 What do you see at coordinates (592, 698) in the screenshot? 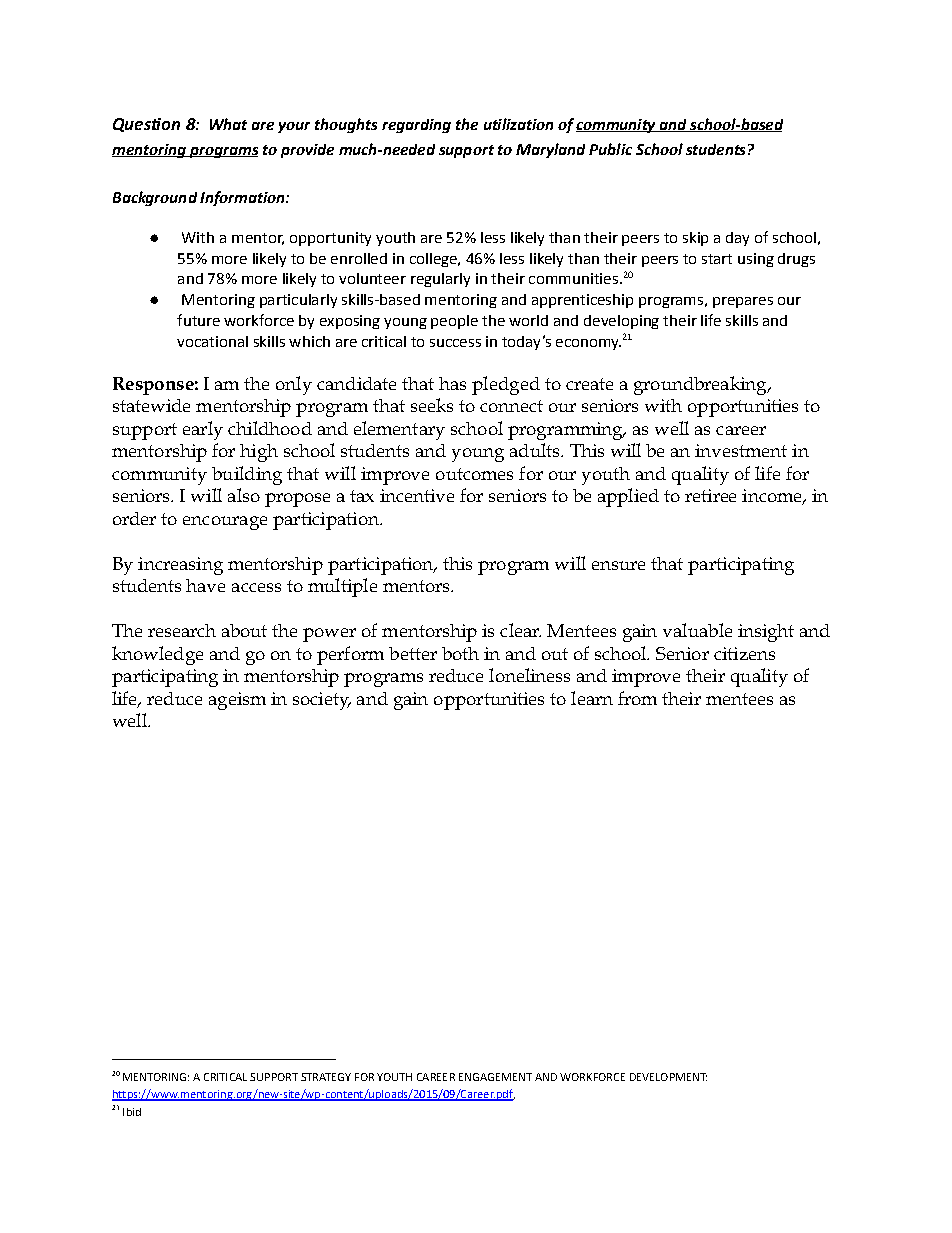
I see `learn` at bounding box center [592, 698].
